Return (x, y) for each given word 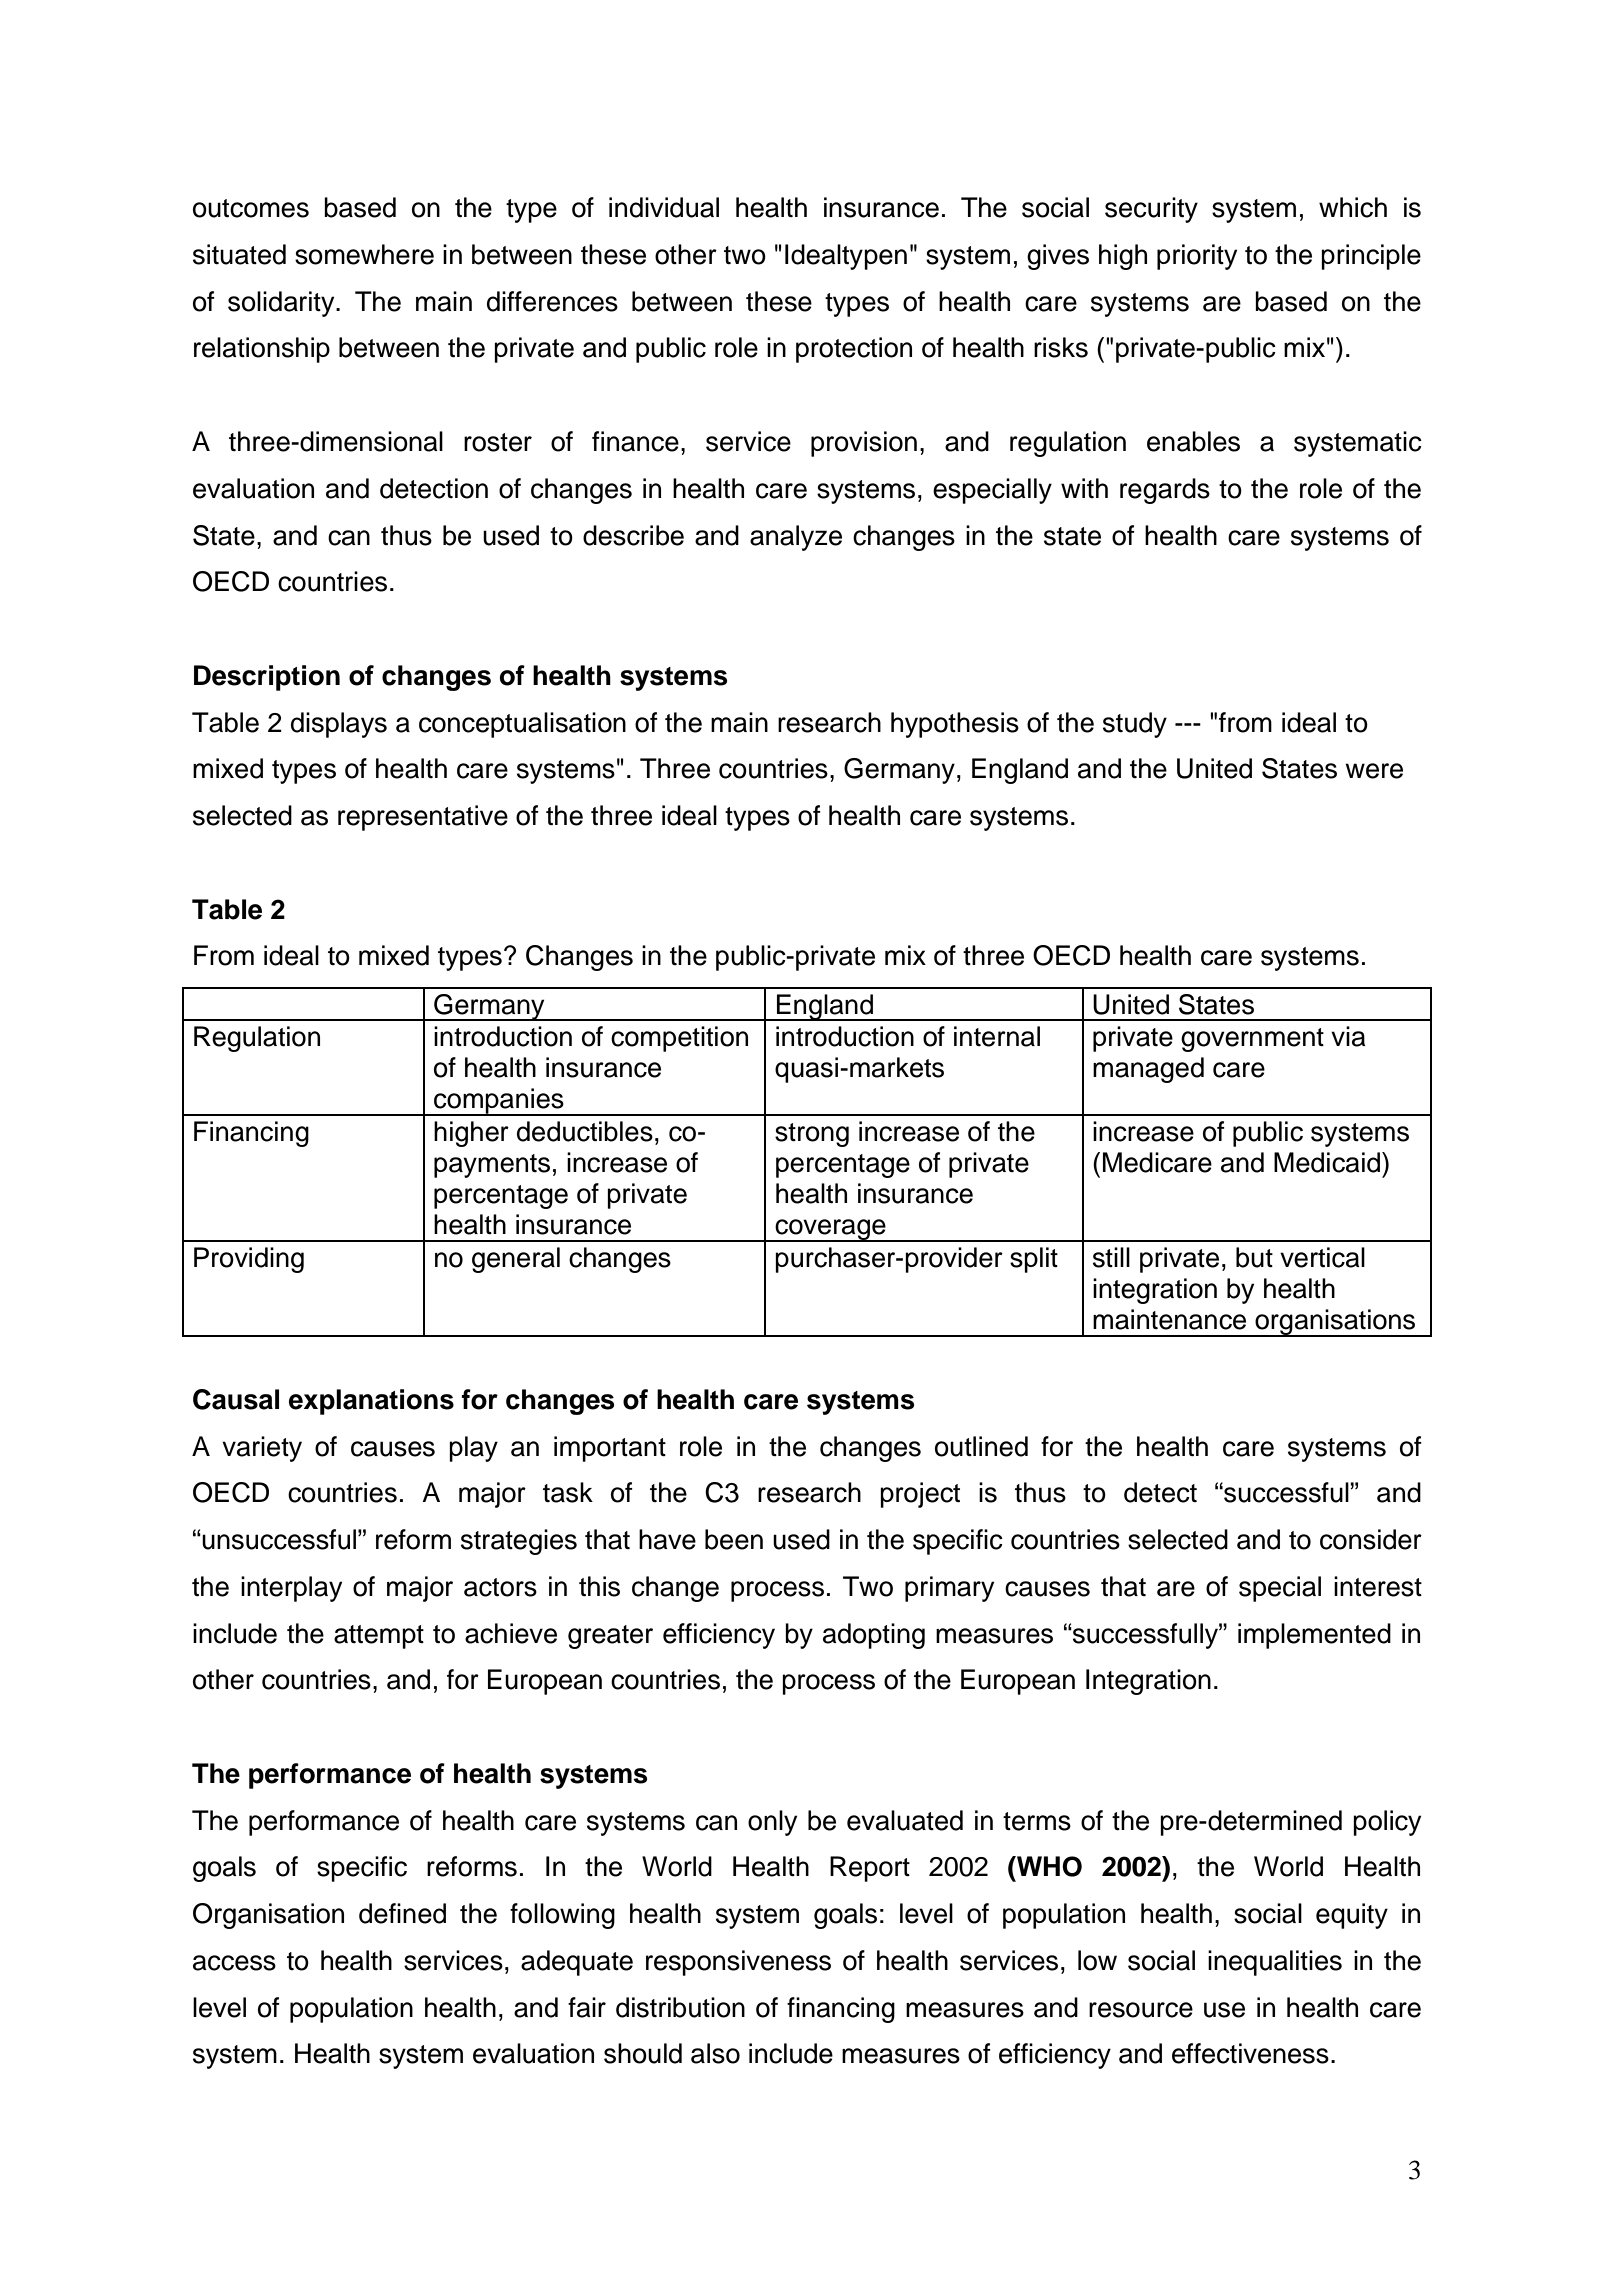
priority (1197, 257)
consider (1371, 1539)
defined (402, 1913)
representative (423, 818)
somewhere (364, 254)
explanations (371, 1402)
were (1374, 771)
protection (854, 350)
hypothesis (955, 725)
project (920, 1495)
